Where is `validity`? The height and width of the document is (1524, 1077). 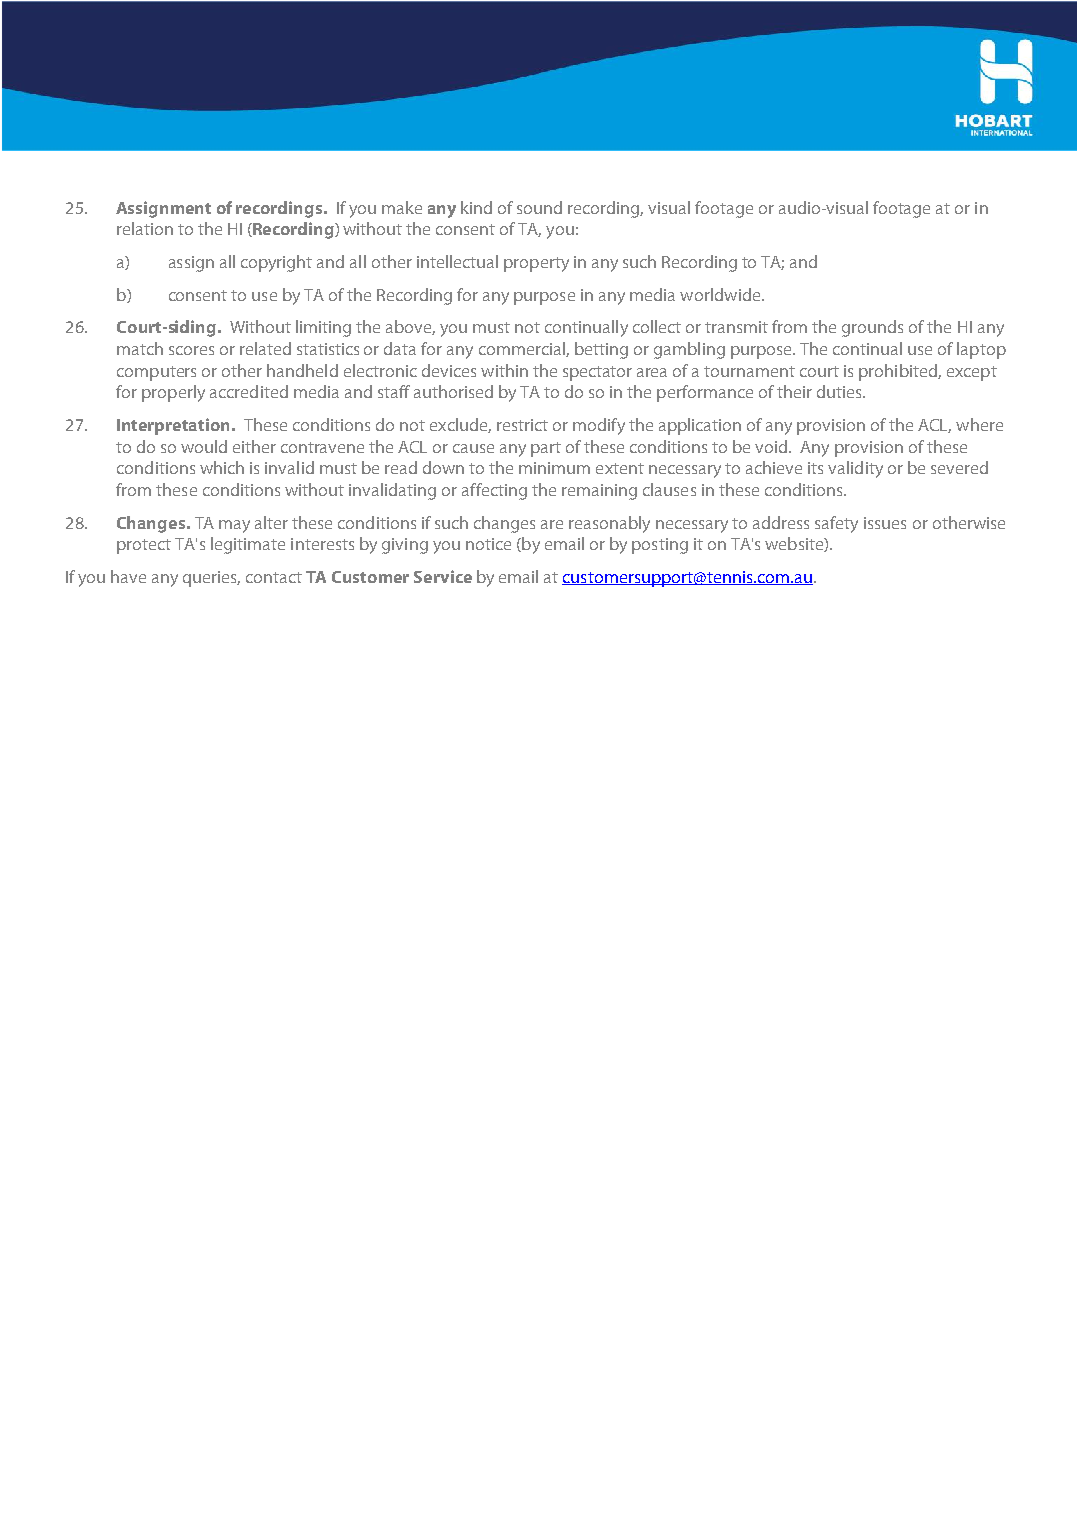
validity is located at coordinates (855, 469).
